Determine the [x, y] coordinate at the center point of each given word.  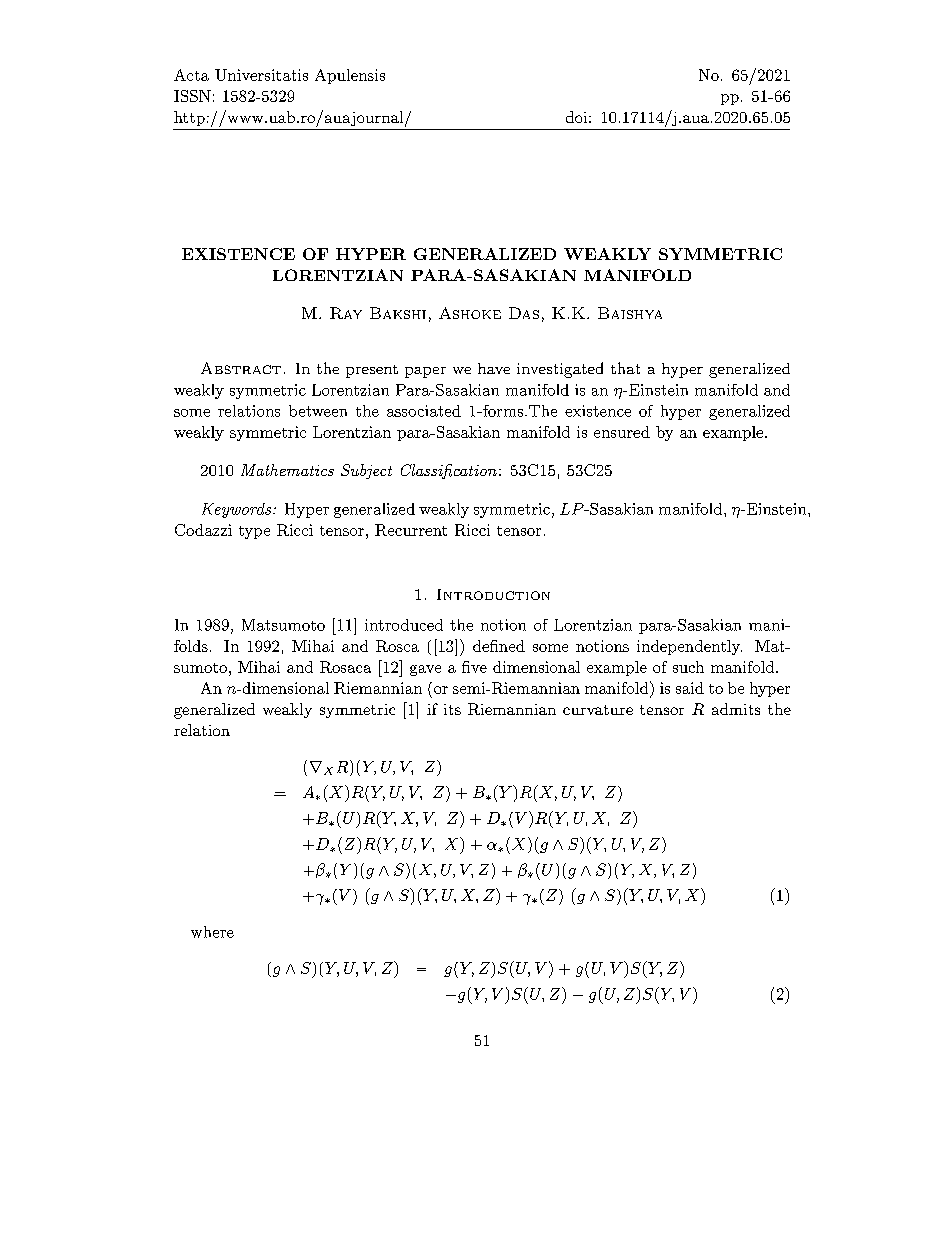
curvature [598, 710]
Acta [191, 75]
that [625, 368]
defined [499, 646]
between [318, 411]
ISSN [192, 96]
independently [689, 647]
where [212, 932]
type [254, 532]
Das [524, 313]
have [494, 368]
